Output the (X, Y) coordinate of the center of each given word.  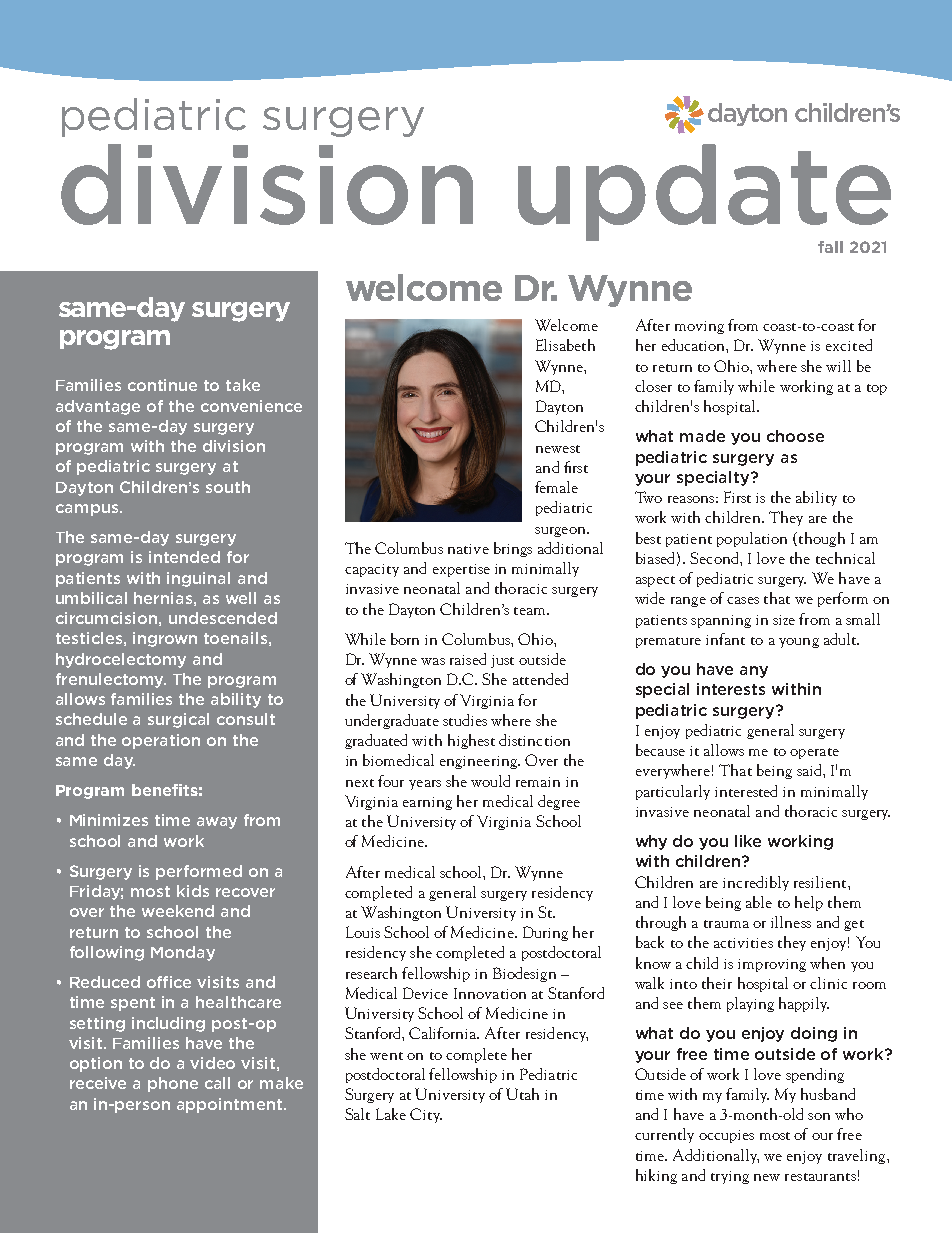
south (228, 487)
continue (162, 385)
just (502, 661)
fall (830, 247)
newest (558, 449)
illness (791, 922)
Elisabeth (565, 345)
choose (795, 436)
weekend (178, 911)
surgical (178, 720)
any (754, 672)
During (545, 933)
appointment (231, 1105)
